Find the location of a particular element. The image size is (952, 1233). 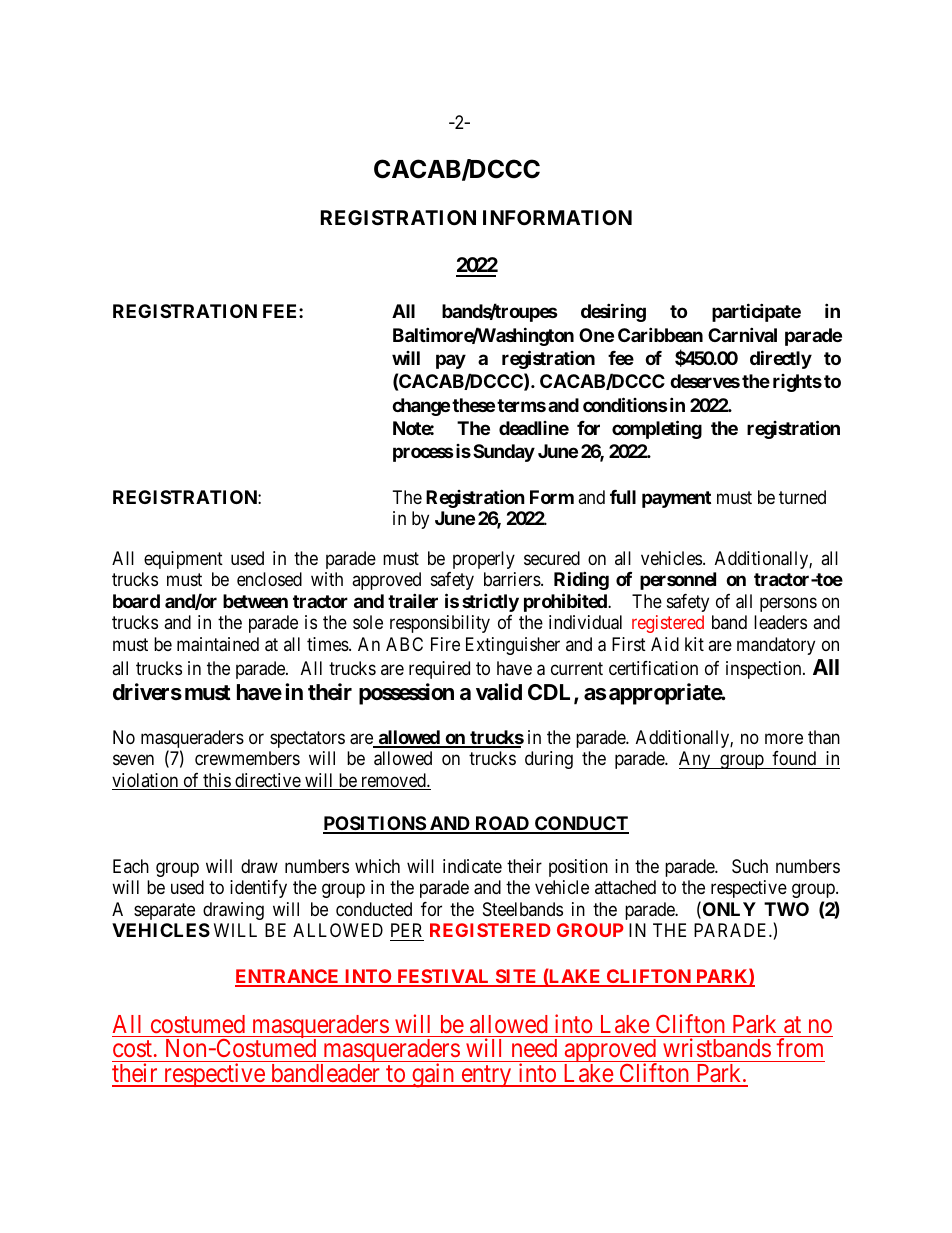

Carnival is located at coordinates (742, 334).
